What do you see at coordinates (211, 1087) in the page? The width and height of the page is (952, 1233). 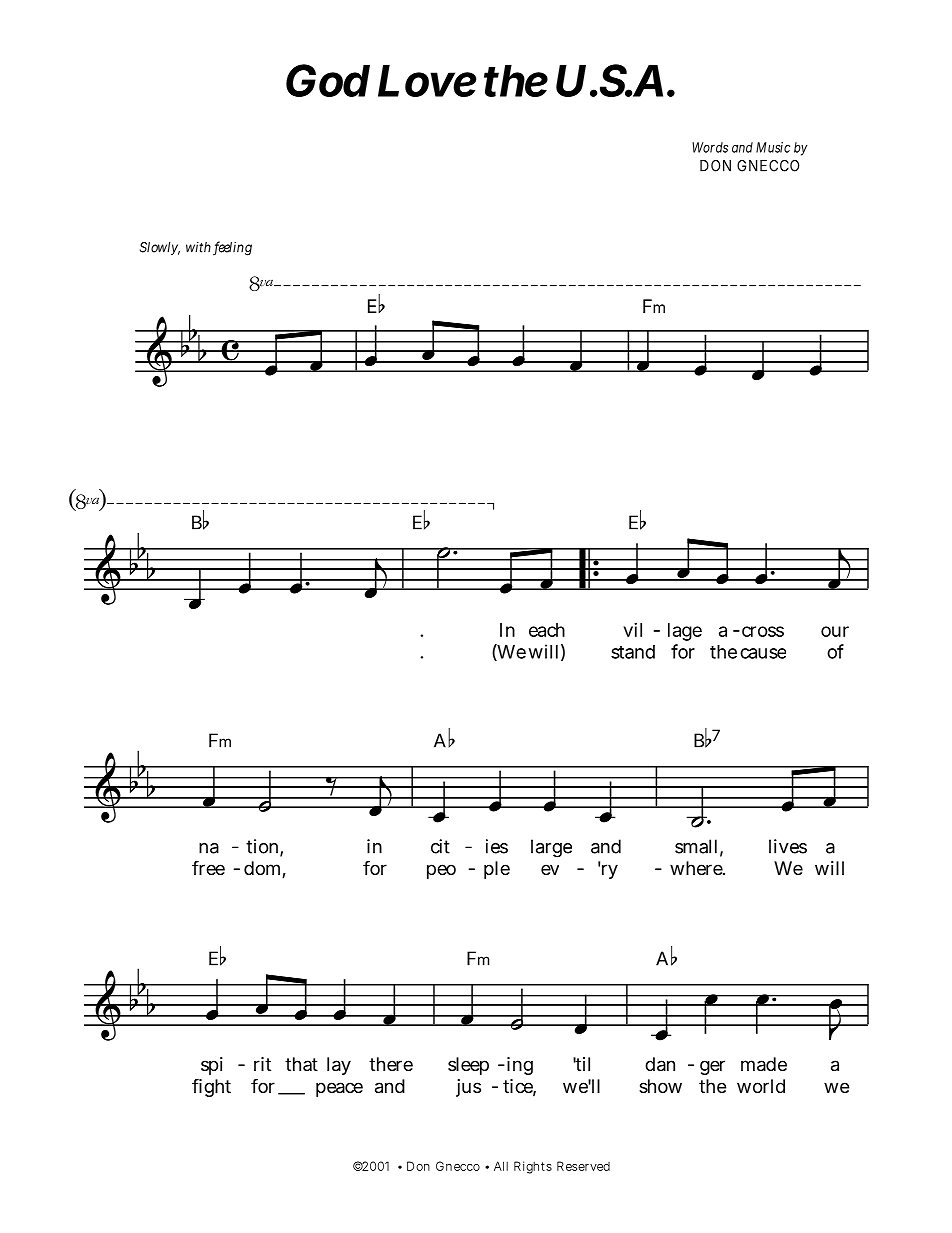 I see `fight` at bounding box center [211, 1087].
